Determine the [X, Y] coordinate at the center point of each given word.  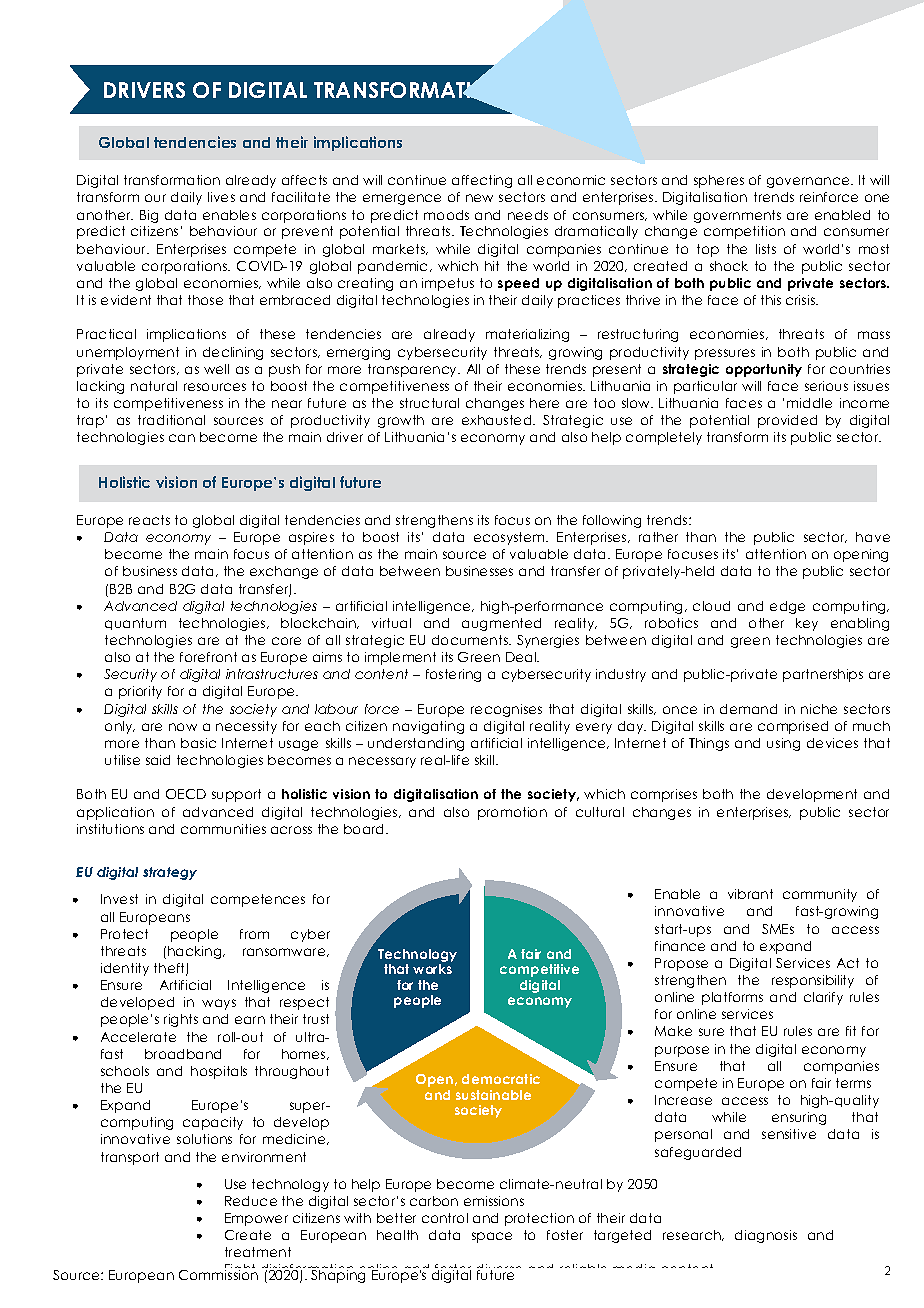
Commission [218, 1275]
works [432, 969]
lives [221, 197]
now [183, 727]
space [492, 1237]
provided [787, 421]
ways [219, 1004]
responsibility [813, 981]
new [479, 198]
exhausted [498, 420]
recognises [506, 710]
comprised [793, 727]
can [182, 438]
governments [737, 216]
